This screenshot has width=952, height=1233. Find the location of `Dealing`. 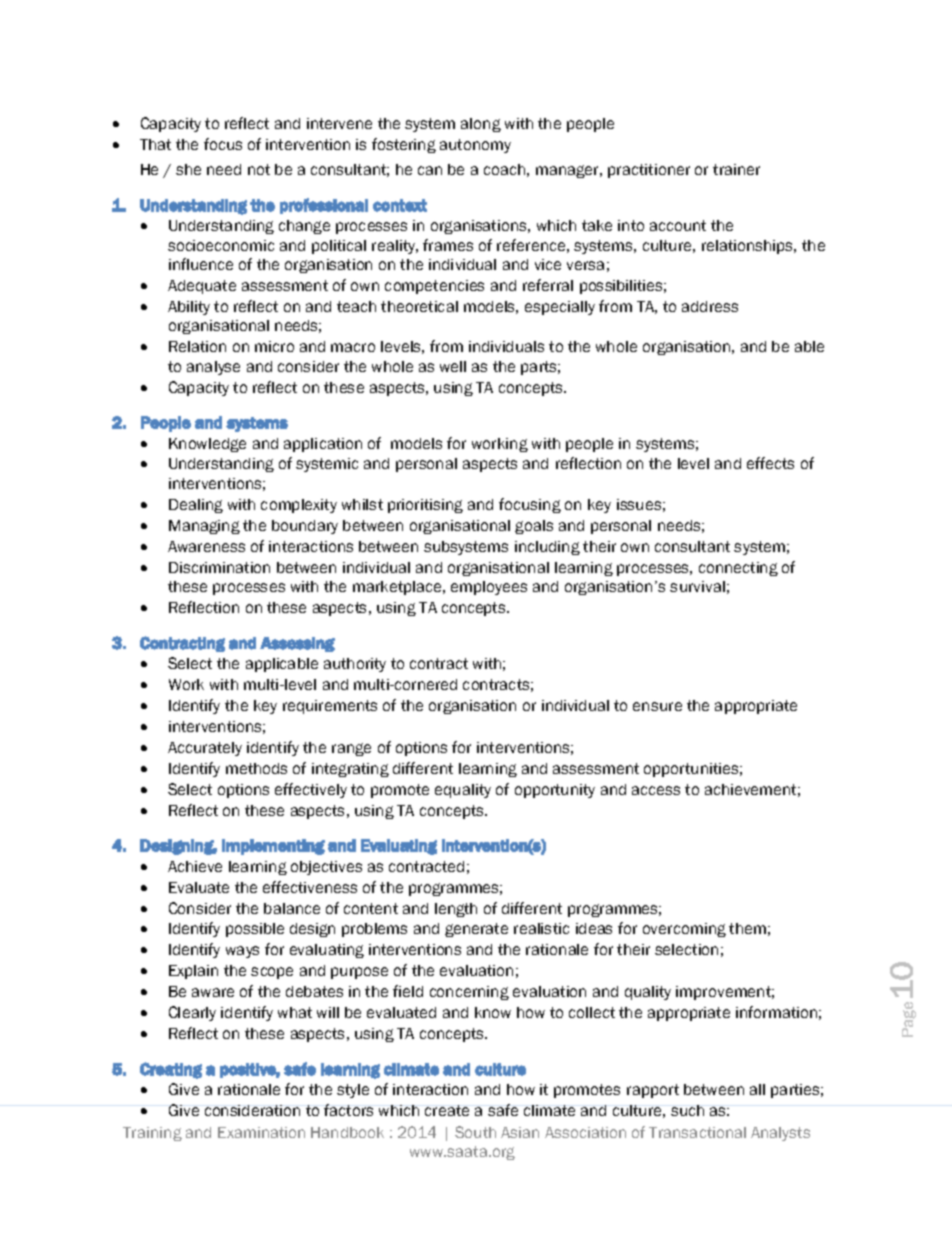

Dealing is located at coordinates (196, 506).
